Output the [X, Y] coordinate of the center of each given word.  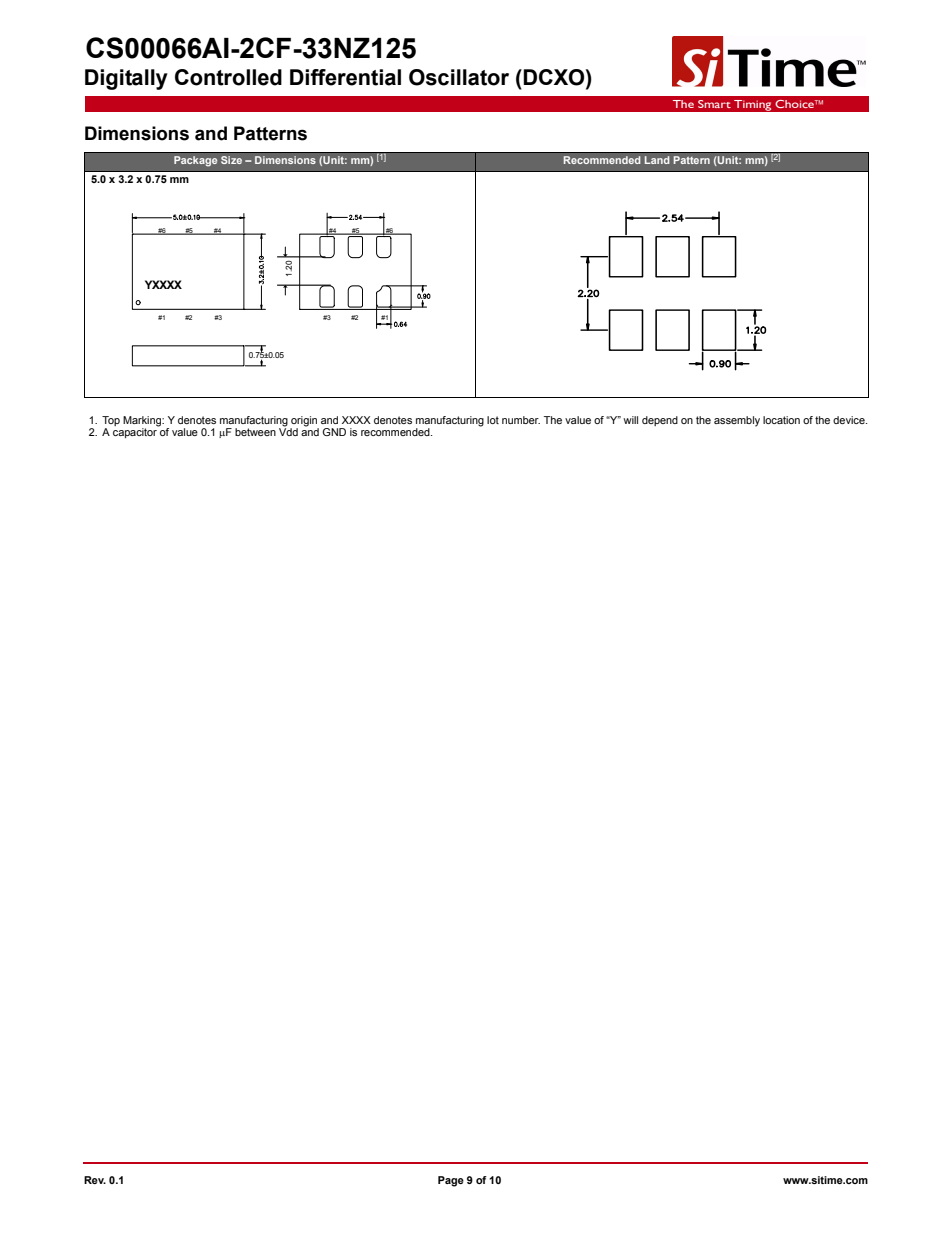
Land [657, 160]
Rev [95, 1180]
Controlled [228, 77]
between [255, 432]
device [850, 420]
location [781, 420]
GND [334, 432]
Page [451, 1181]
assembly [737, 421]
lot [493, 420]
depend [660, 421]
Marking [143, 421]
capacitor [136, 432]
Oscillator [459, 77]
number [521, 420]
